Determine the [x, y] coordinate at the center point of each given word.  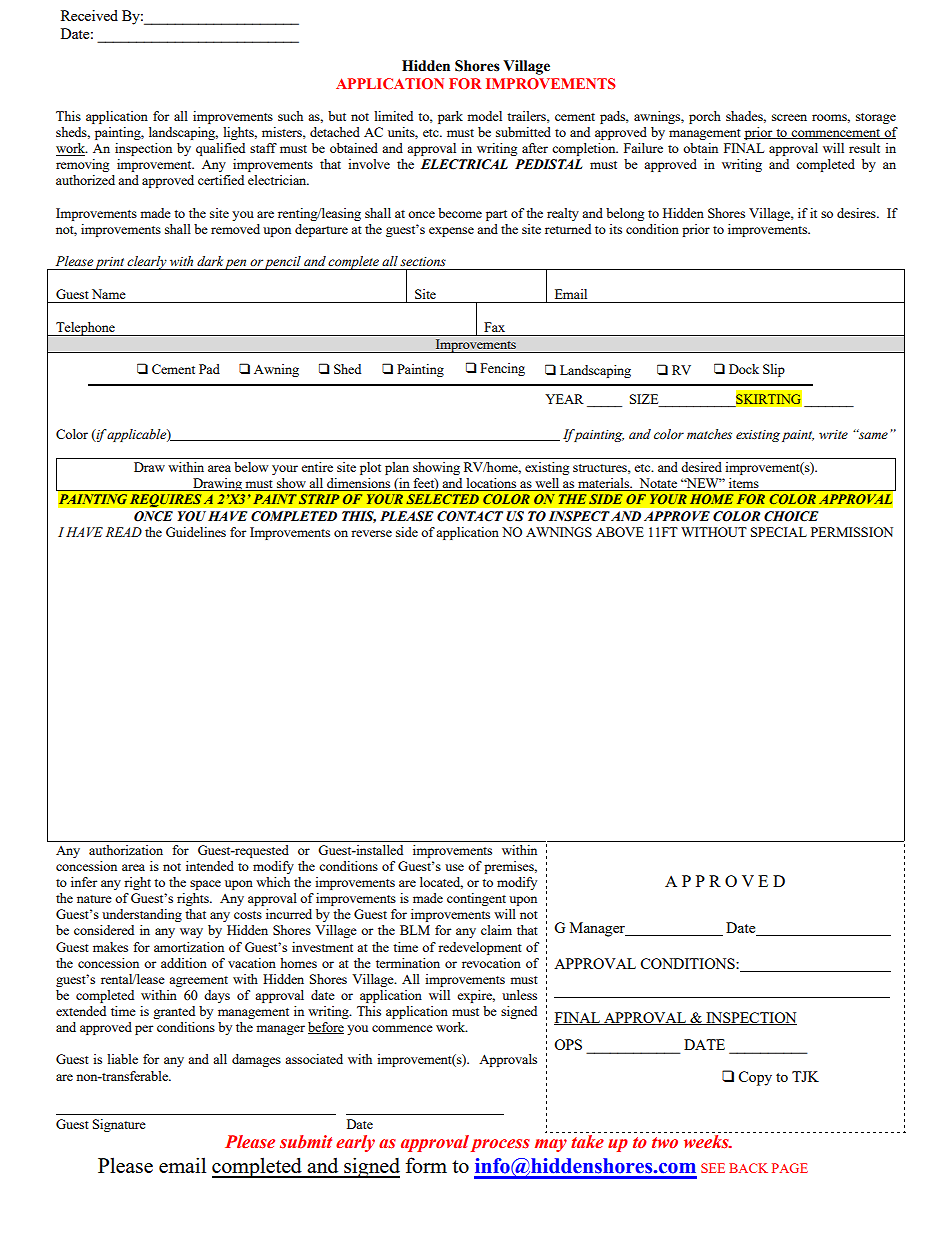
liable [122, 1059]
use [454, 867]
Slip [774, 370]
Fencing [502, 369]
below [251, 467]
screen [789, 117]
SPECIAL [779, 532]
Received [89, 15]
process [500, 1145]
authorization [126, 850]
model [484, 116]
